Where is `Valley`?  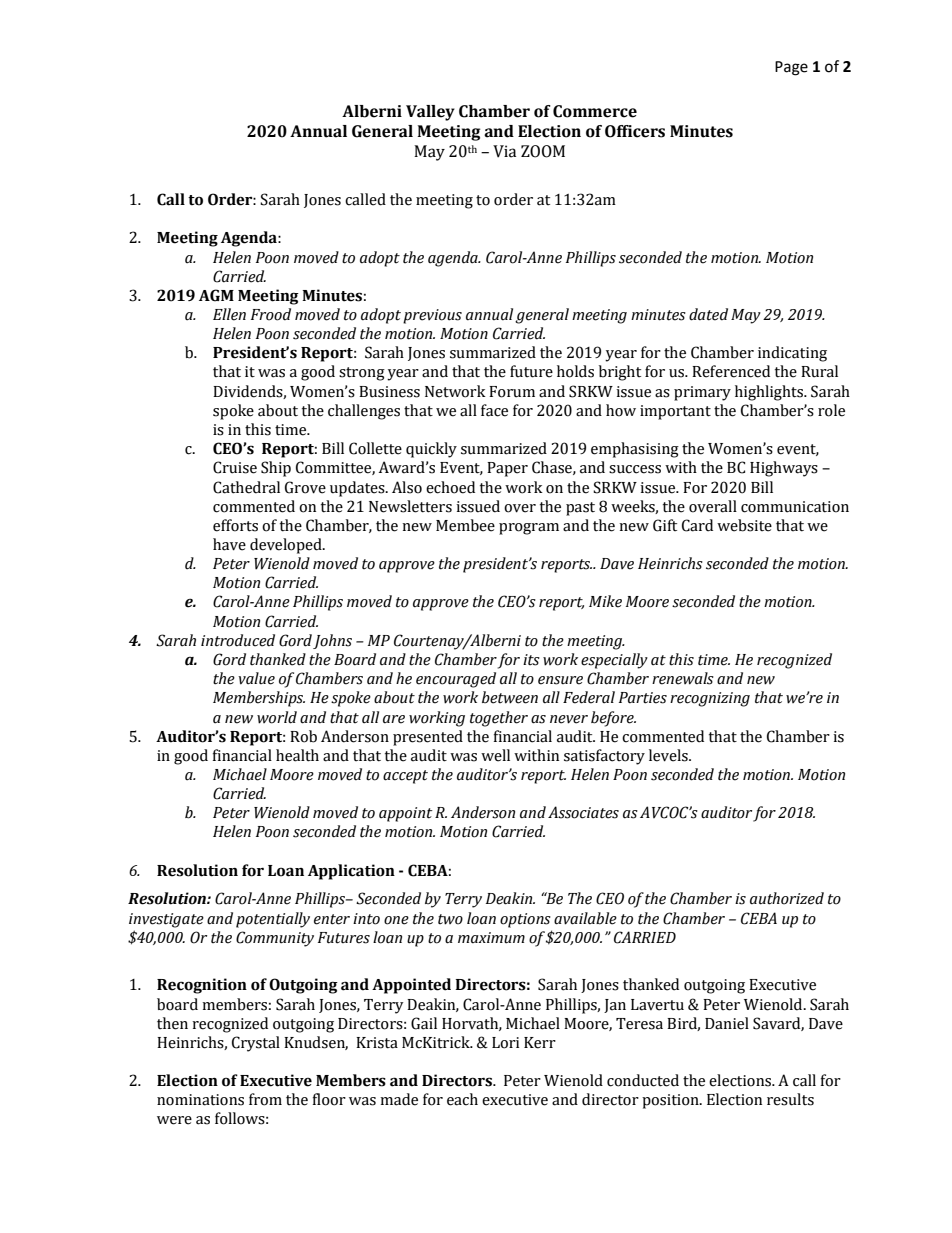
Valley is located at coordinates (430, 113).
